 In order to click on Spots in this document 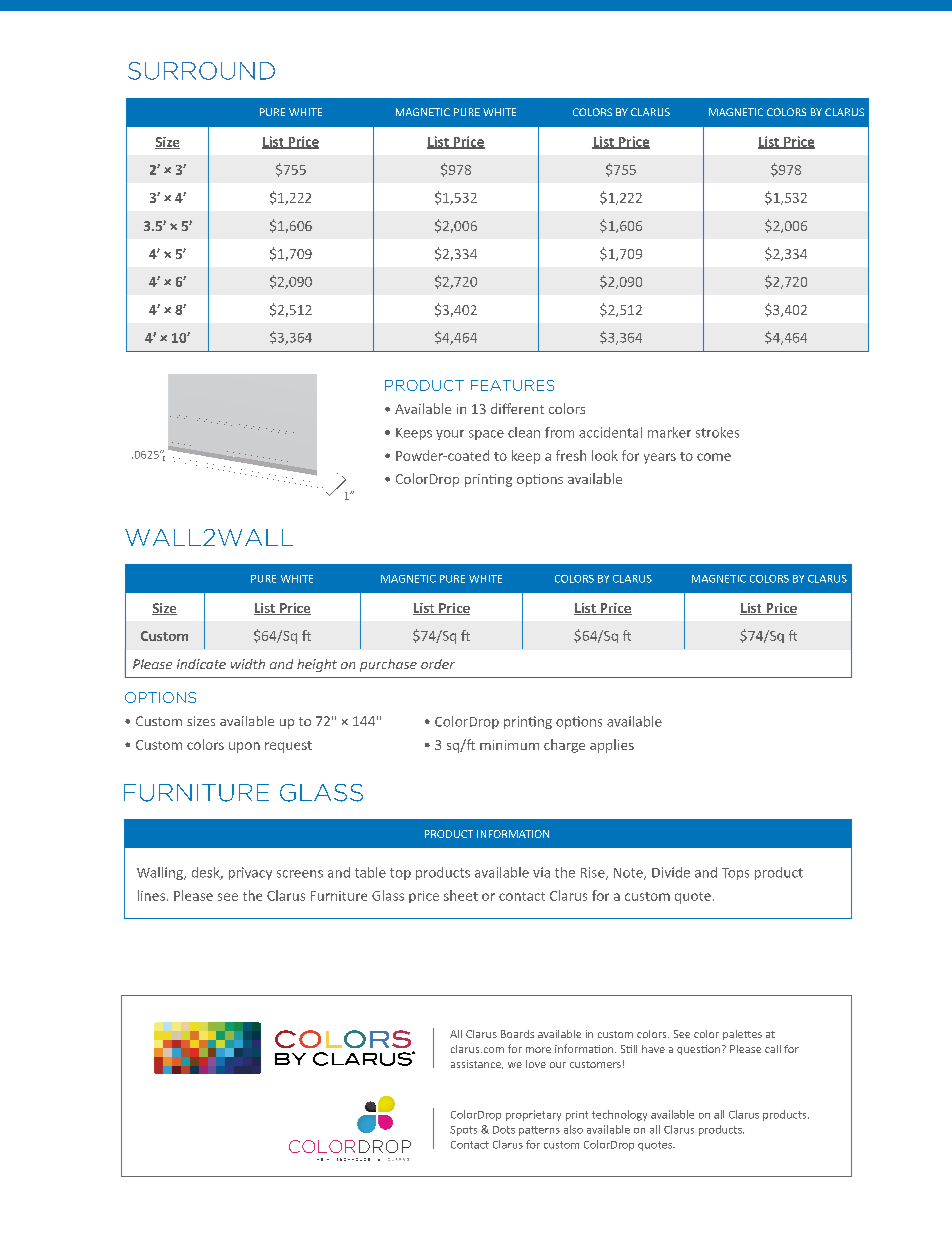, I will do `click(463, 1131)`.
